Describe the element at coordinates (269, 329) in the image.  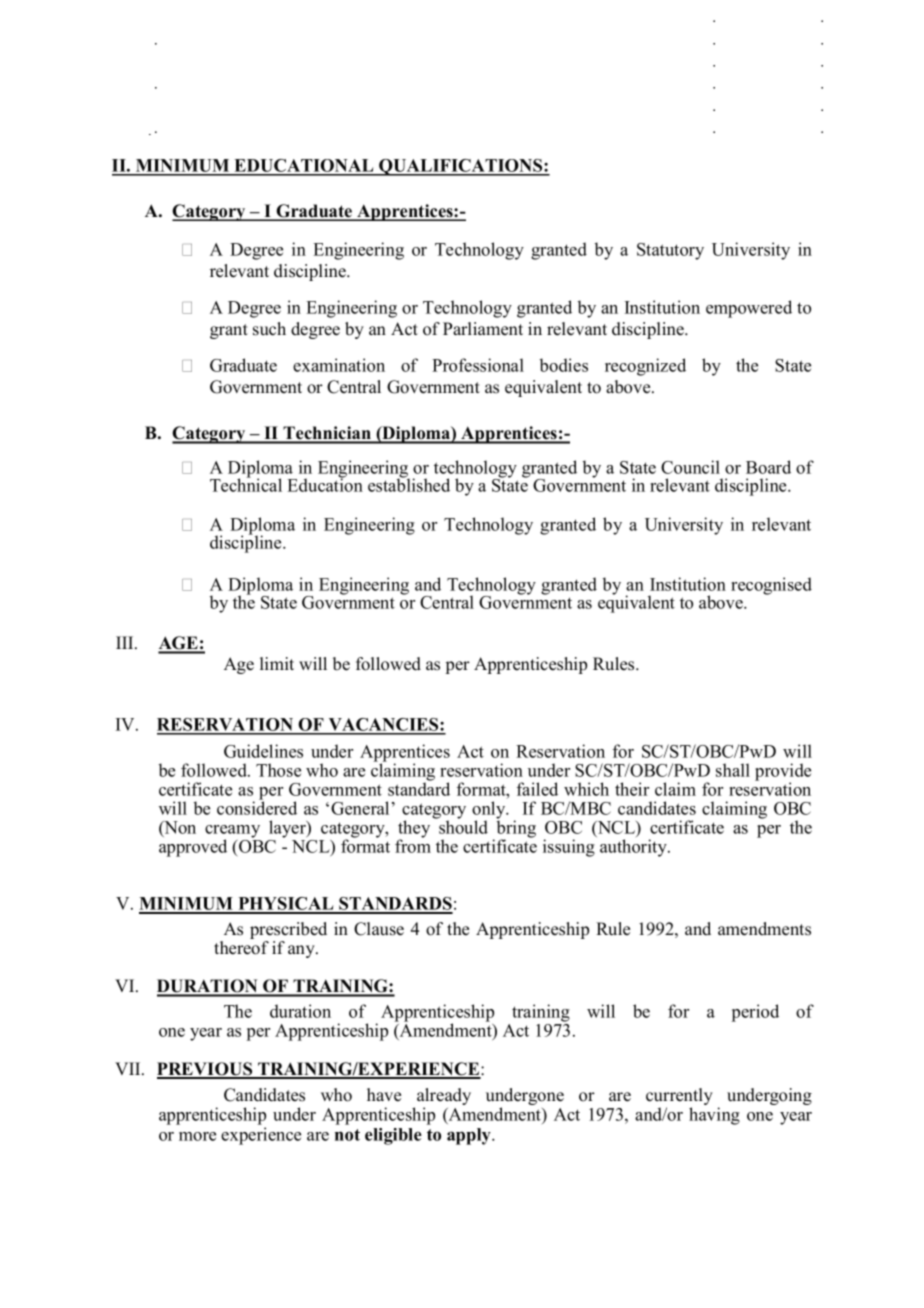
I see `such` at that location.
